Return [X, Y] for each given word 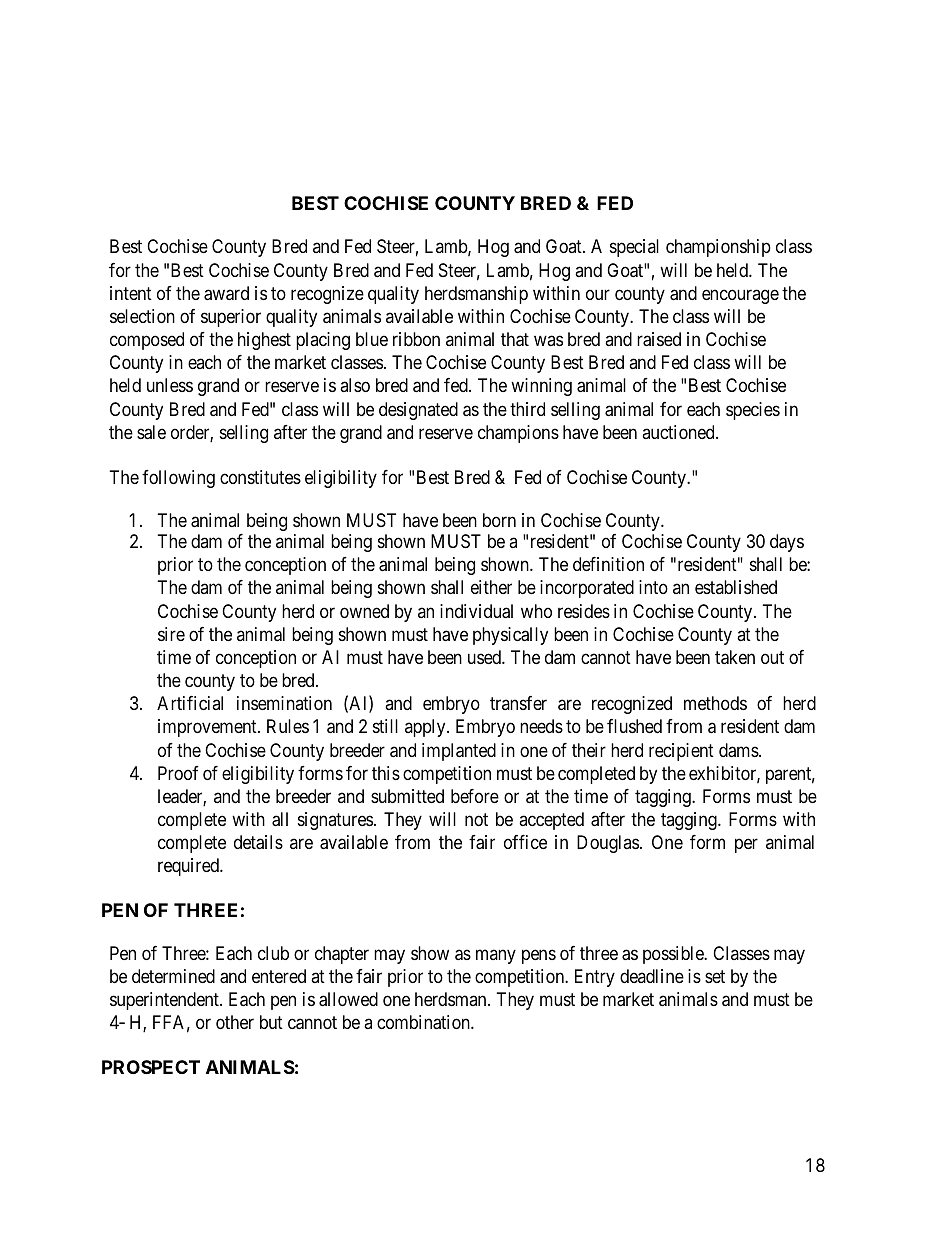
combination [424, 1022]
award [226, 293]
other [235, 1022]
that [515, 339]
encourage [740, 296]
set [715, 976]
